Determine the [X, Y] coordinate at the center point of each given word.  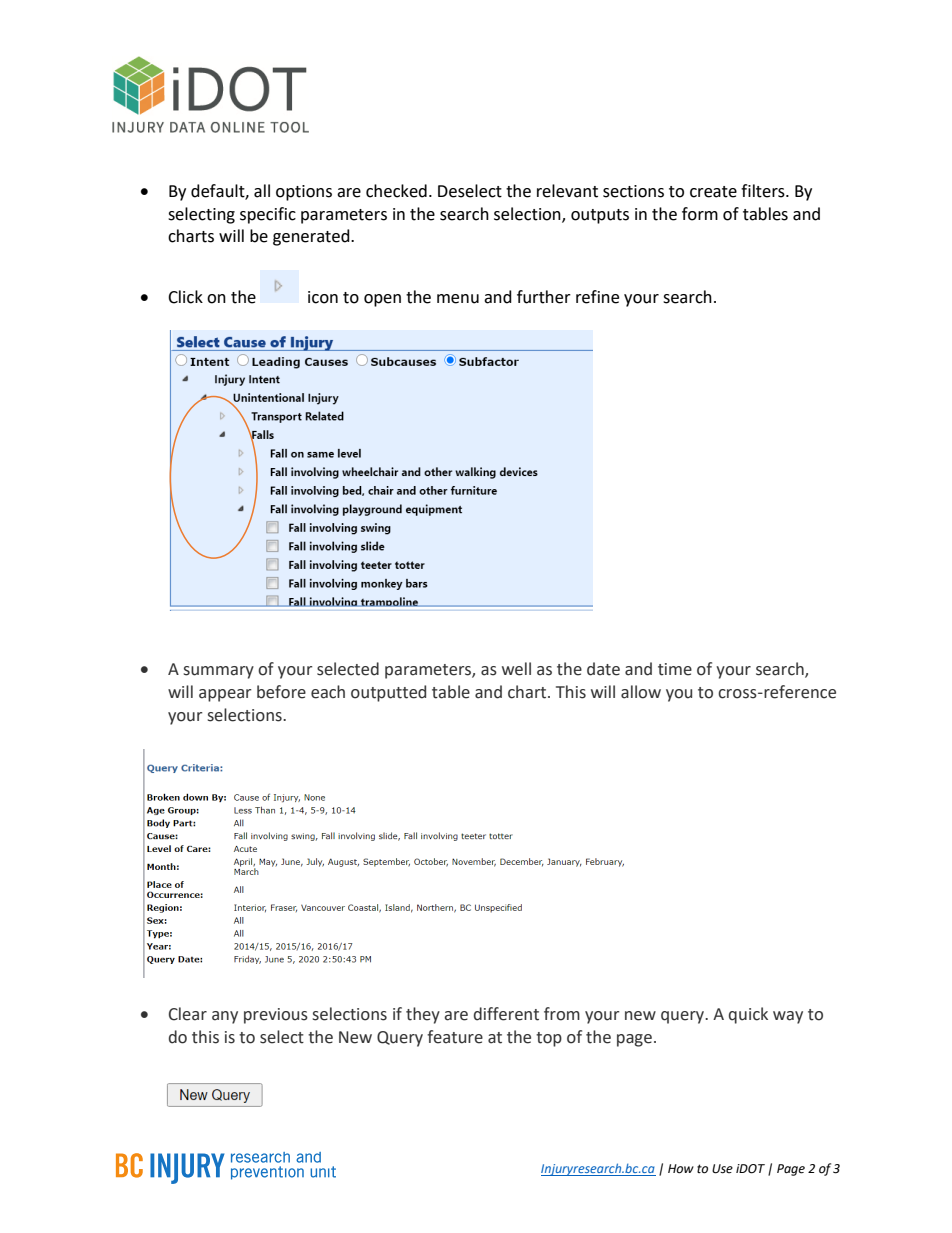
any [225, 1017]
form [700, 214]
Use [722, 1169]
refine [597, 297]
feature [455, 1037]
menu [458, 299]
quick [748, 1015]
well [516, 669]
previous [276, 1016]
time [675, 669]
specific [268, 215]
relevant [567, 191]
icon [323, 297]
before [281, 692]
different [506, 1014]
